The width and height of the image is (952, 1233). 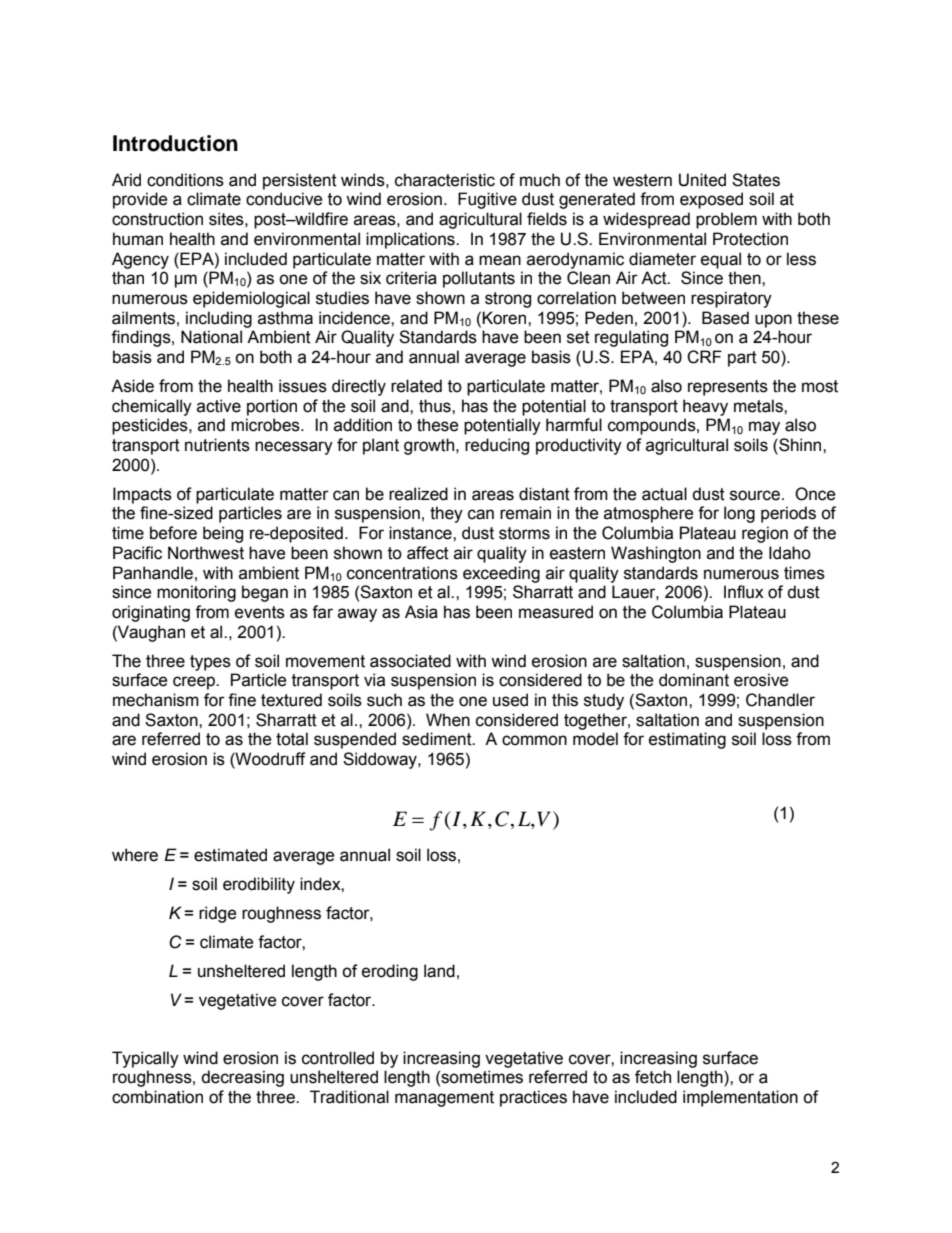 What do you see at coordinates (416, 386) in the image?
I see `related` at bounding box center [416, 386].
